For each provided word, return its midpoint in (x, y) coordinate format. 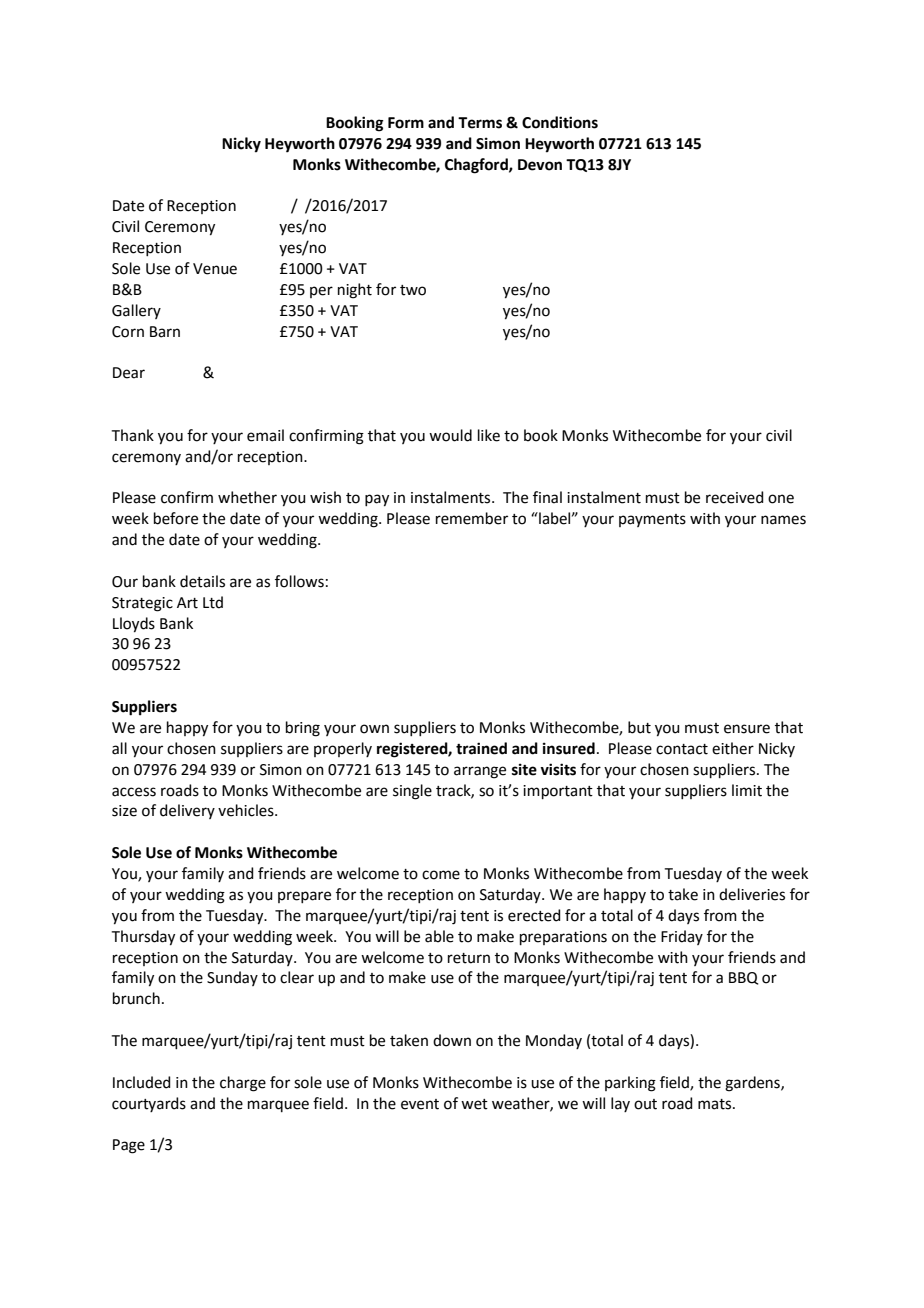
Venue (215, 269)
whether (247, 497)
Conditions (560, 122)
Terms (480, 123)
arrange (480, 772)
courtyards (149, 1104)
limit (747, 790)
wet (474, 1104)
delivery (187, 811)
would (450, 435)
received (735, 497)
